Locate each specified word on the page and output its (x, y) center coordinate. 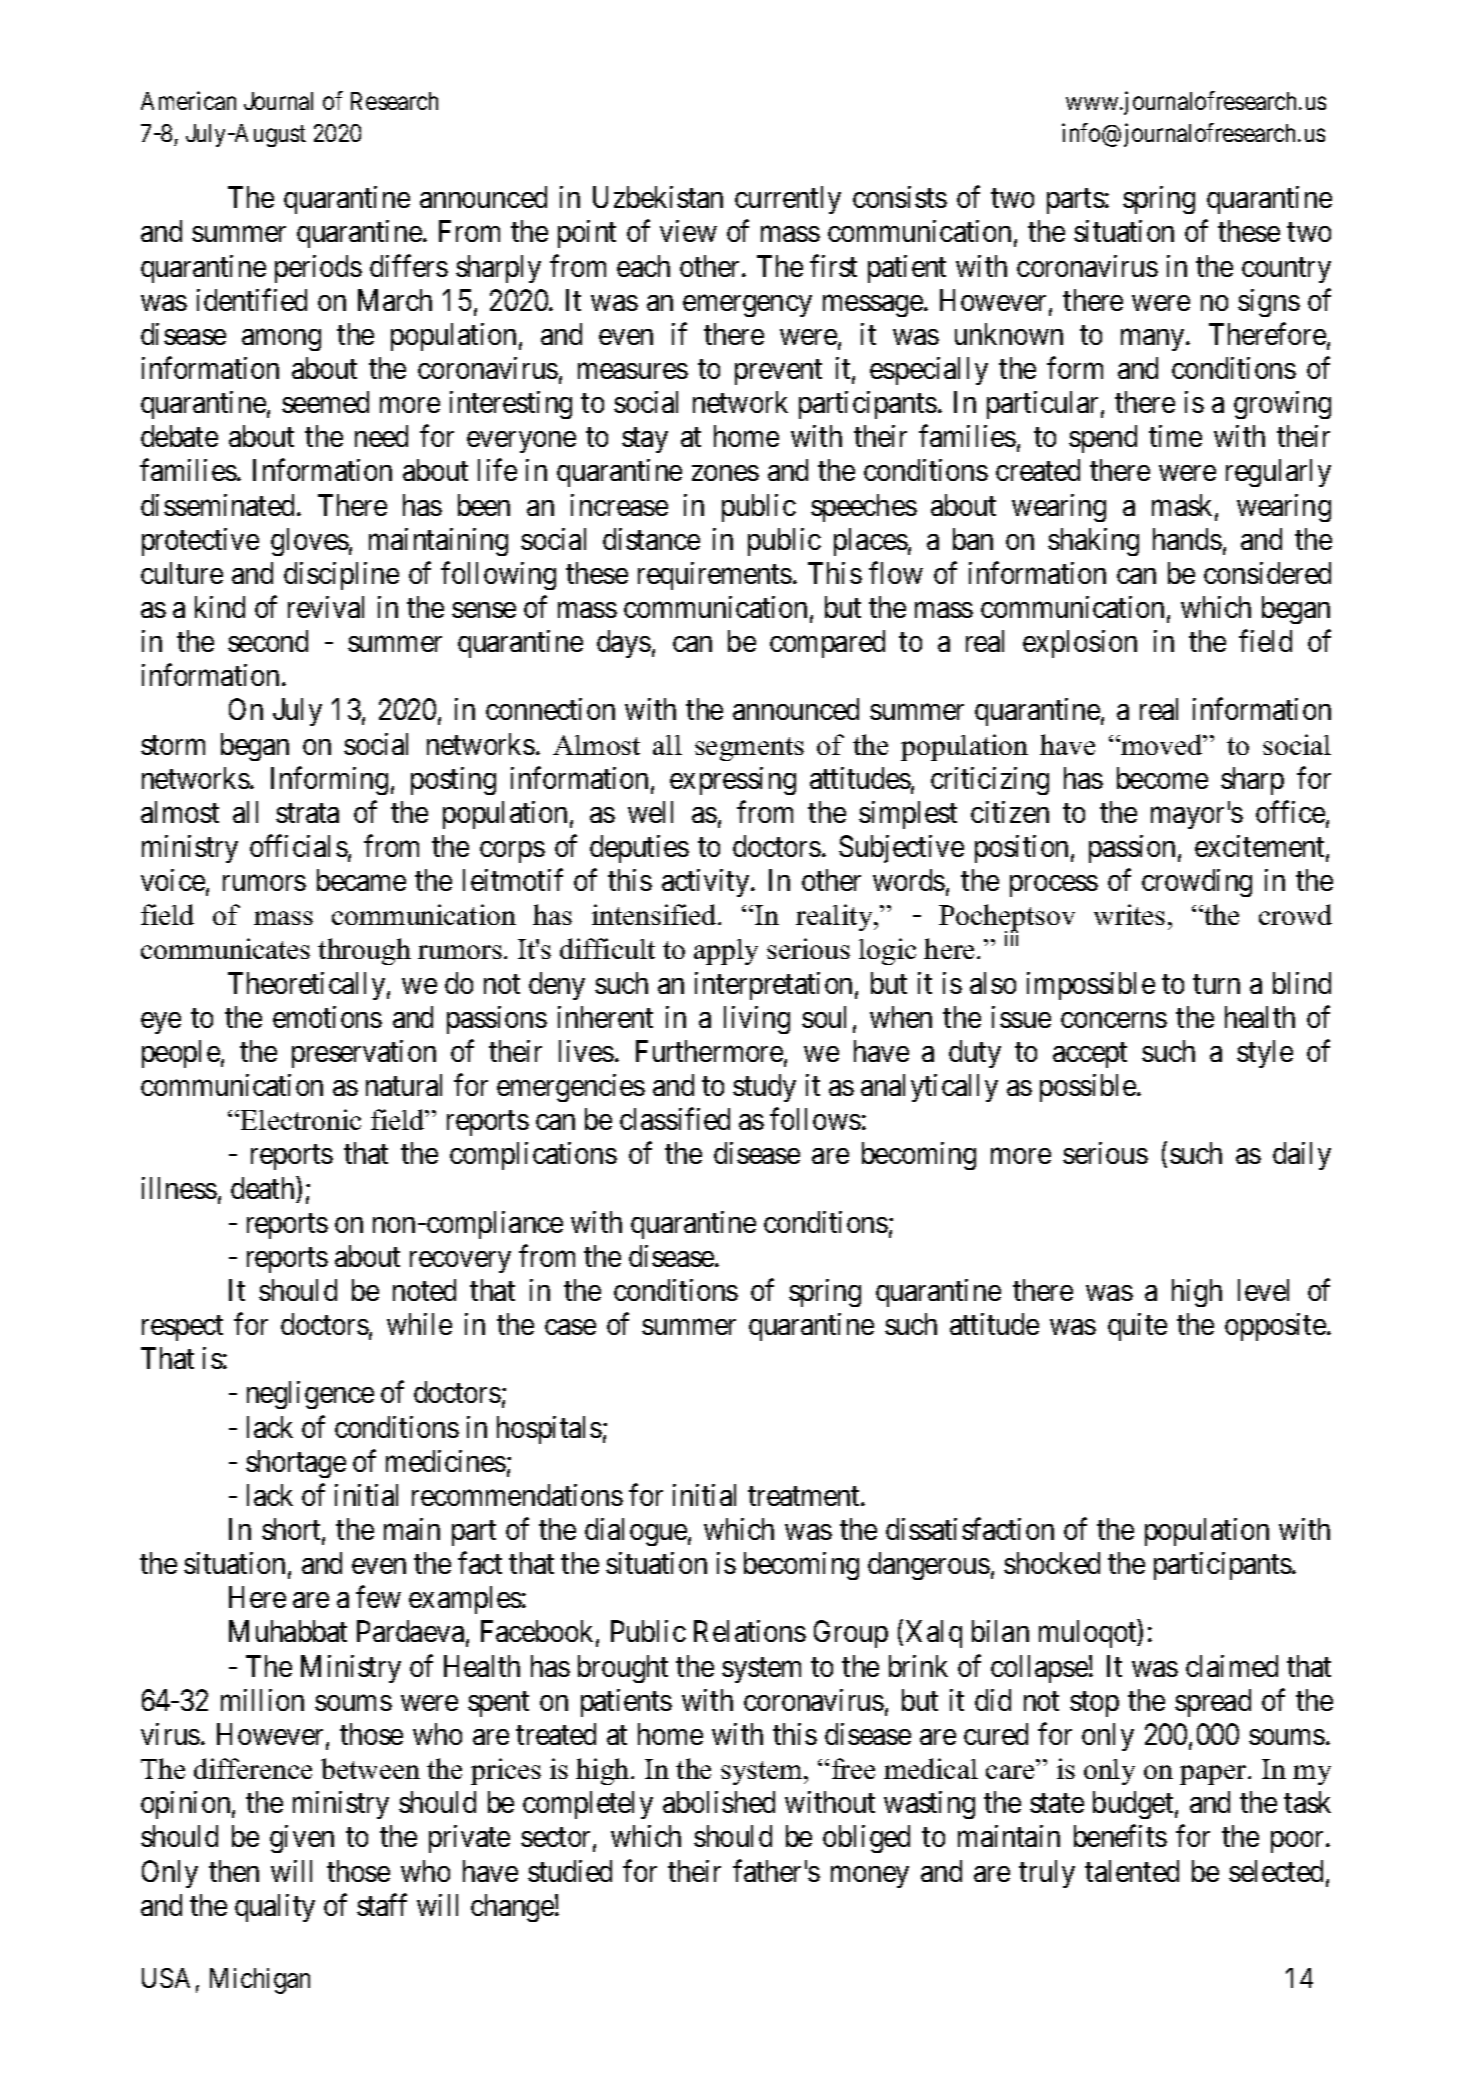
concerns (1114, 1020)
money (870, 1877)
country (1286, 270)
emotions (327, 1017)
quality (275, 1908)
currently (788, 200)
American (188, 100)
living (757, 1020)
